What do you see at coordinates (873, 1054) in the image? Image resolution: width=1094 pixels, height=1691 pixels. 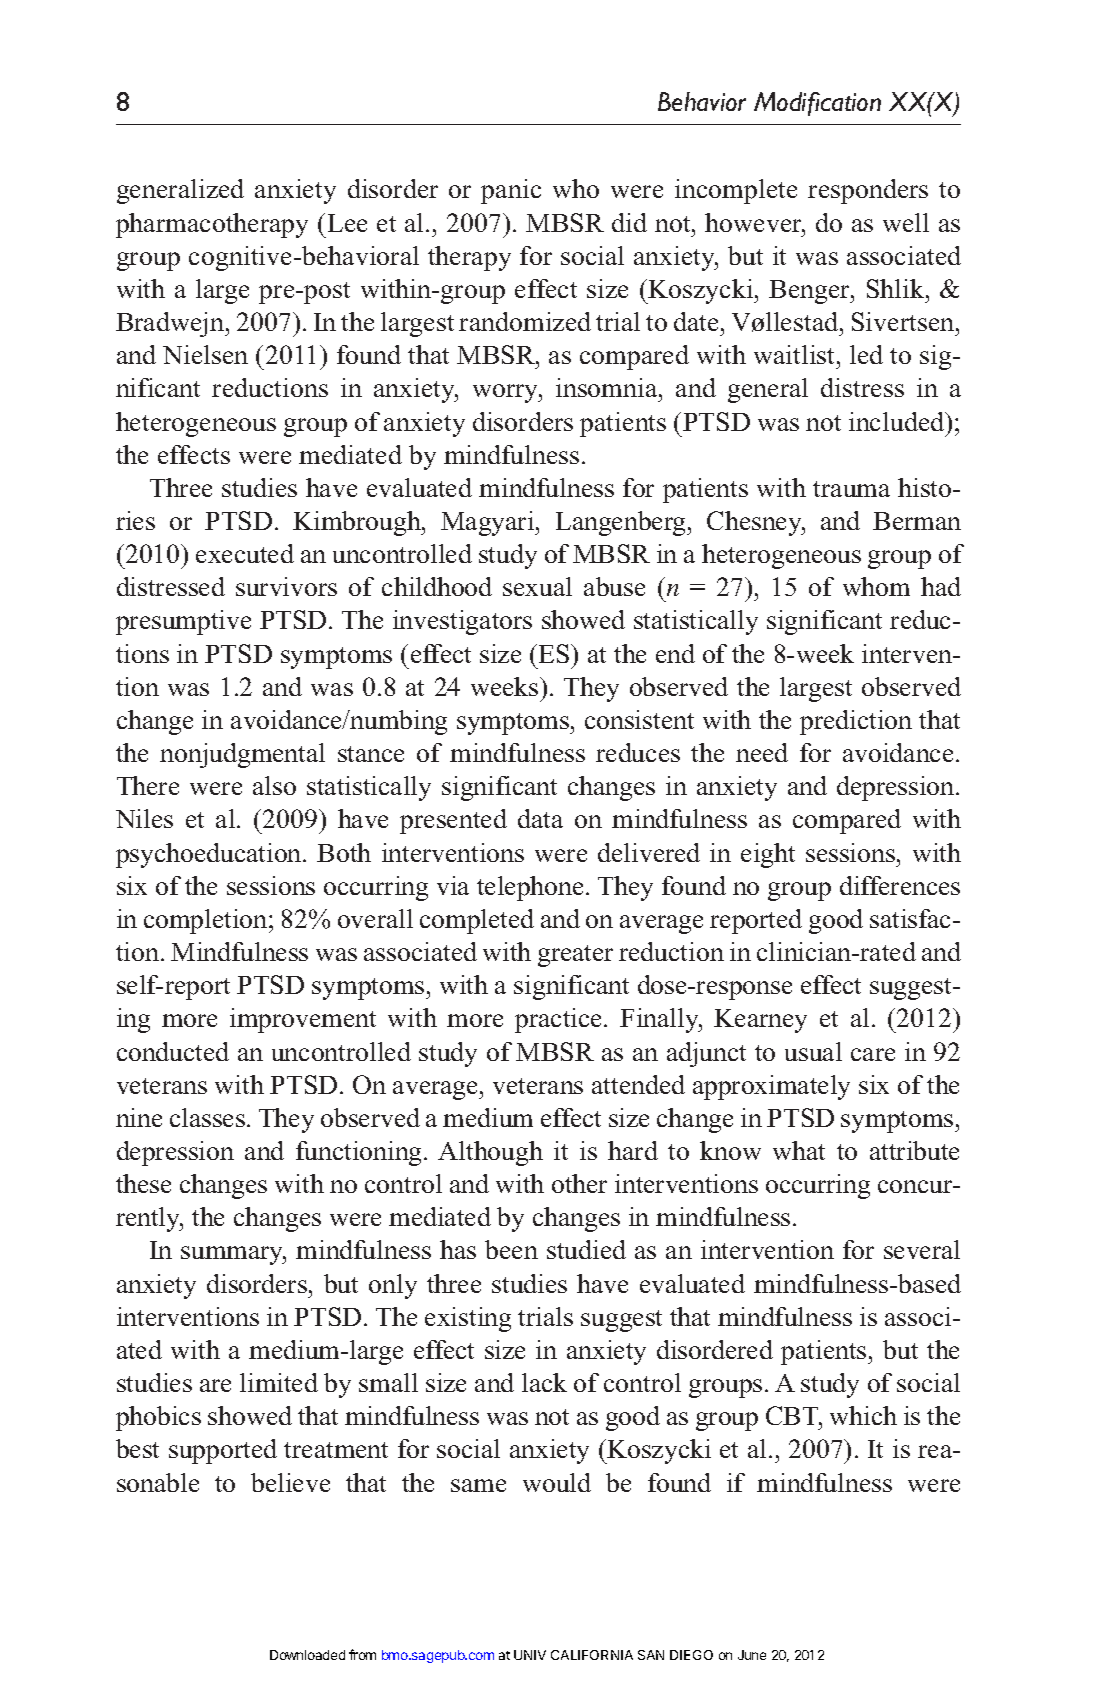 I see `care` at bounding box center [873, 1054].
